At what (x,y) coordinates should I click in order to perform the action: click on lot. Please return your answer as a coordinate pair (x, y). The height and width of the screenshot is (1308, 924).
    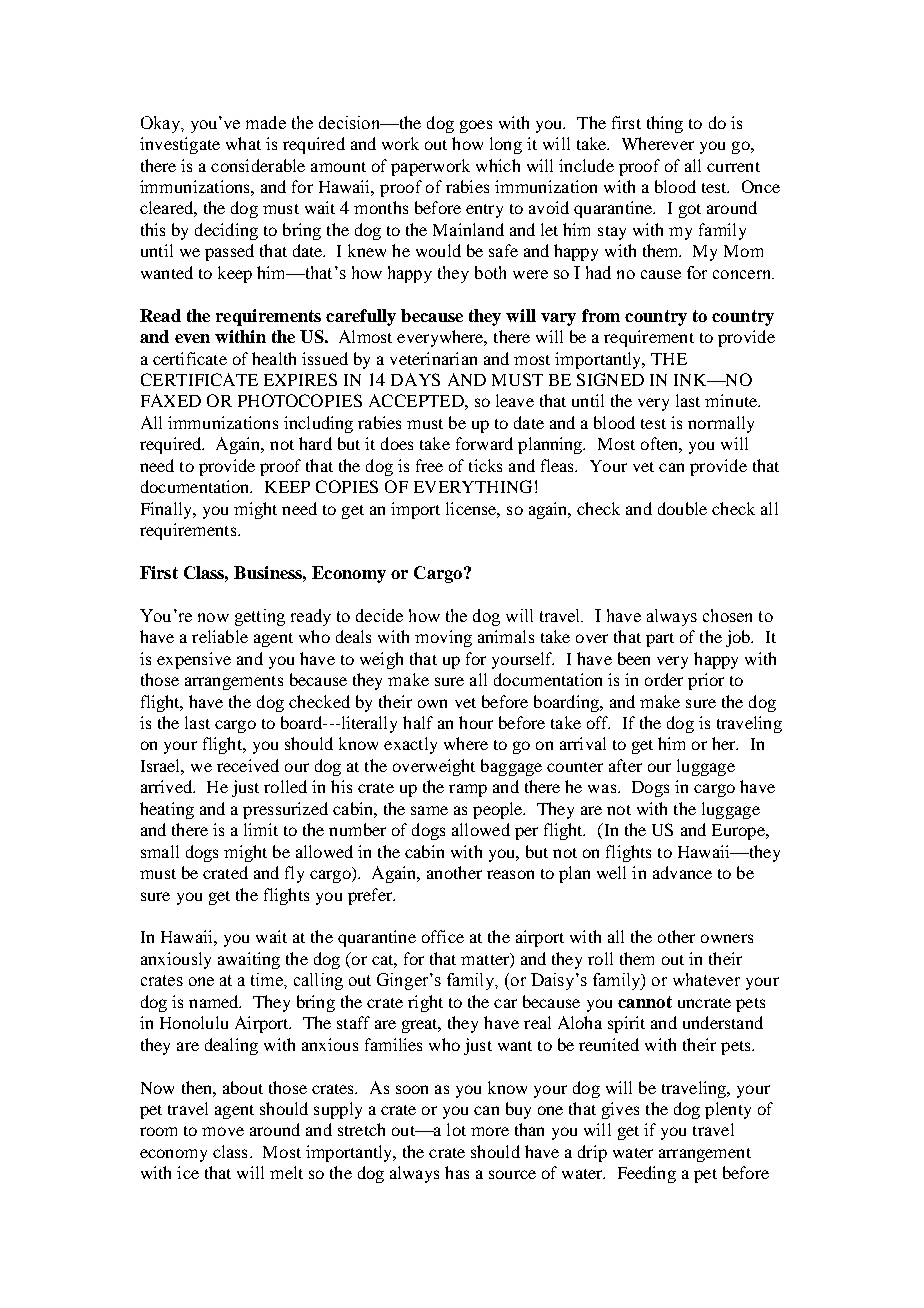
    Looking at the image, I should click on (456, 1129).
